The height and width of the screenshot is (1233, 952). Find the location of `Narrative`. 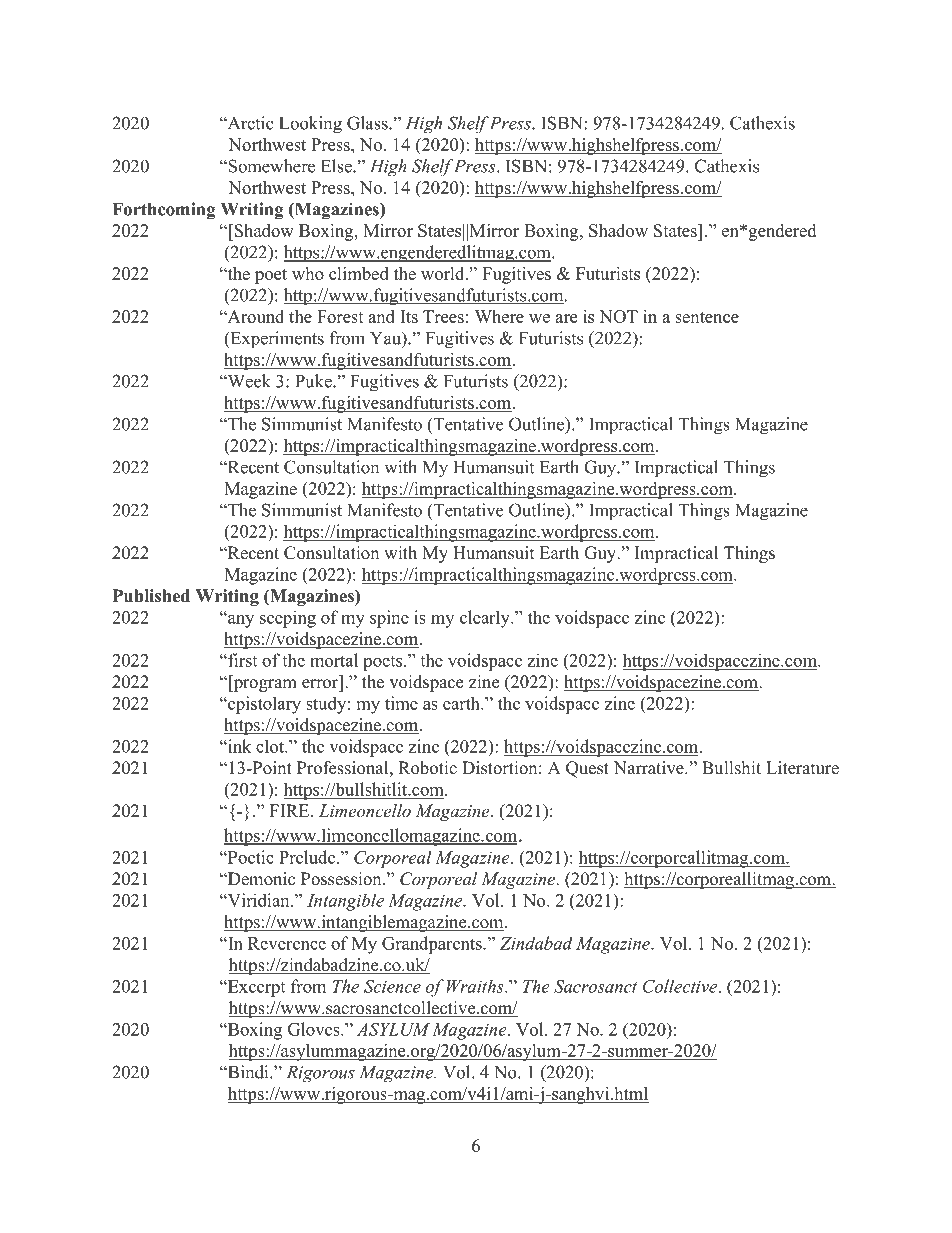

Narrative is located at coordinates (650, 768).
